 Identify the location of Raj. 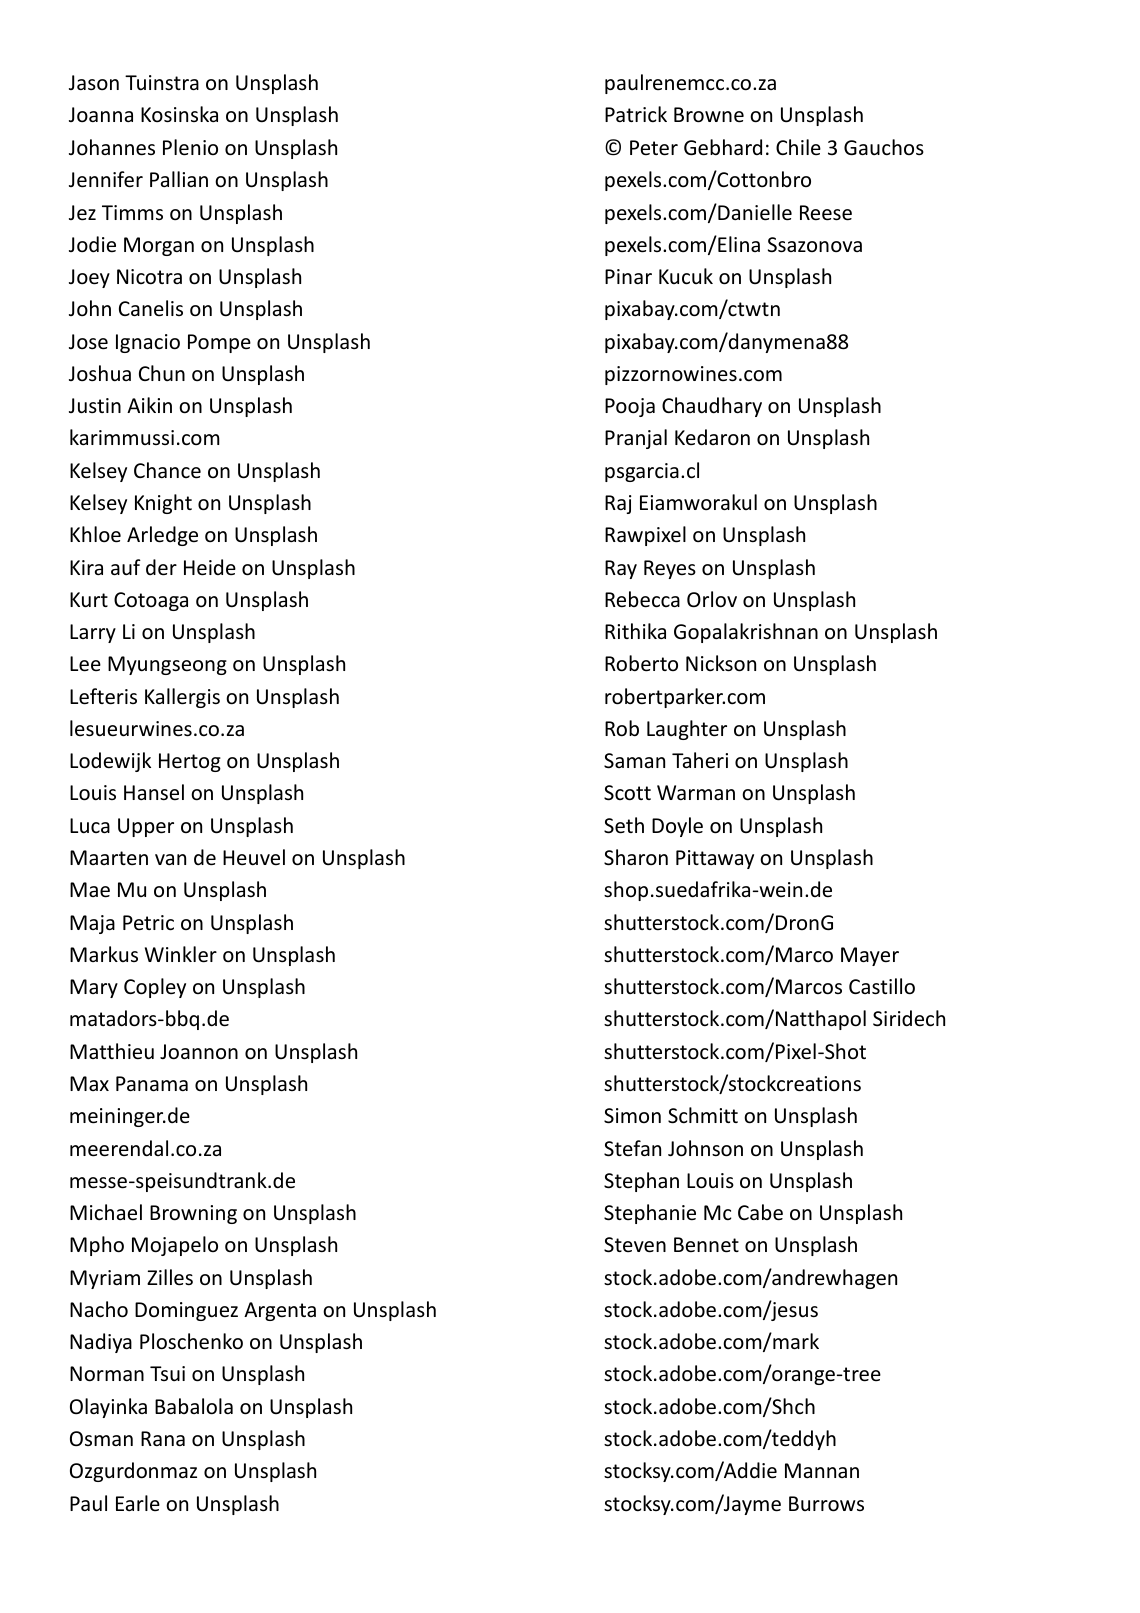
(618, 504).
